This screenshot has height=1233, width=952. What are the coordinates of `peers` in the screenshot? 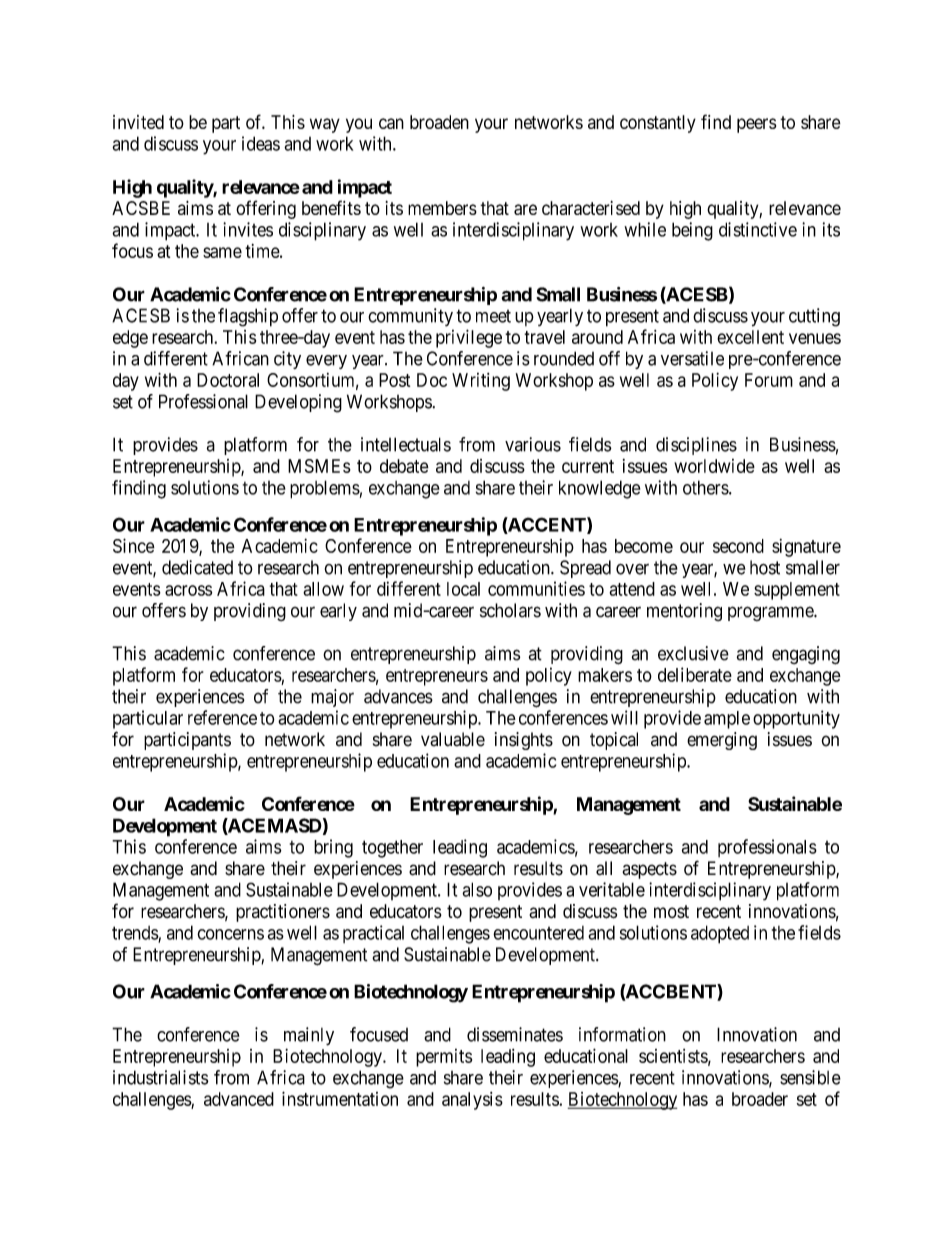 It's located at (756, 125).
